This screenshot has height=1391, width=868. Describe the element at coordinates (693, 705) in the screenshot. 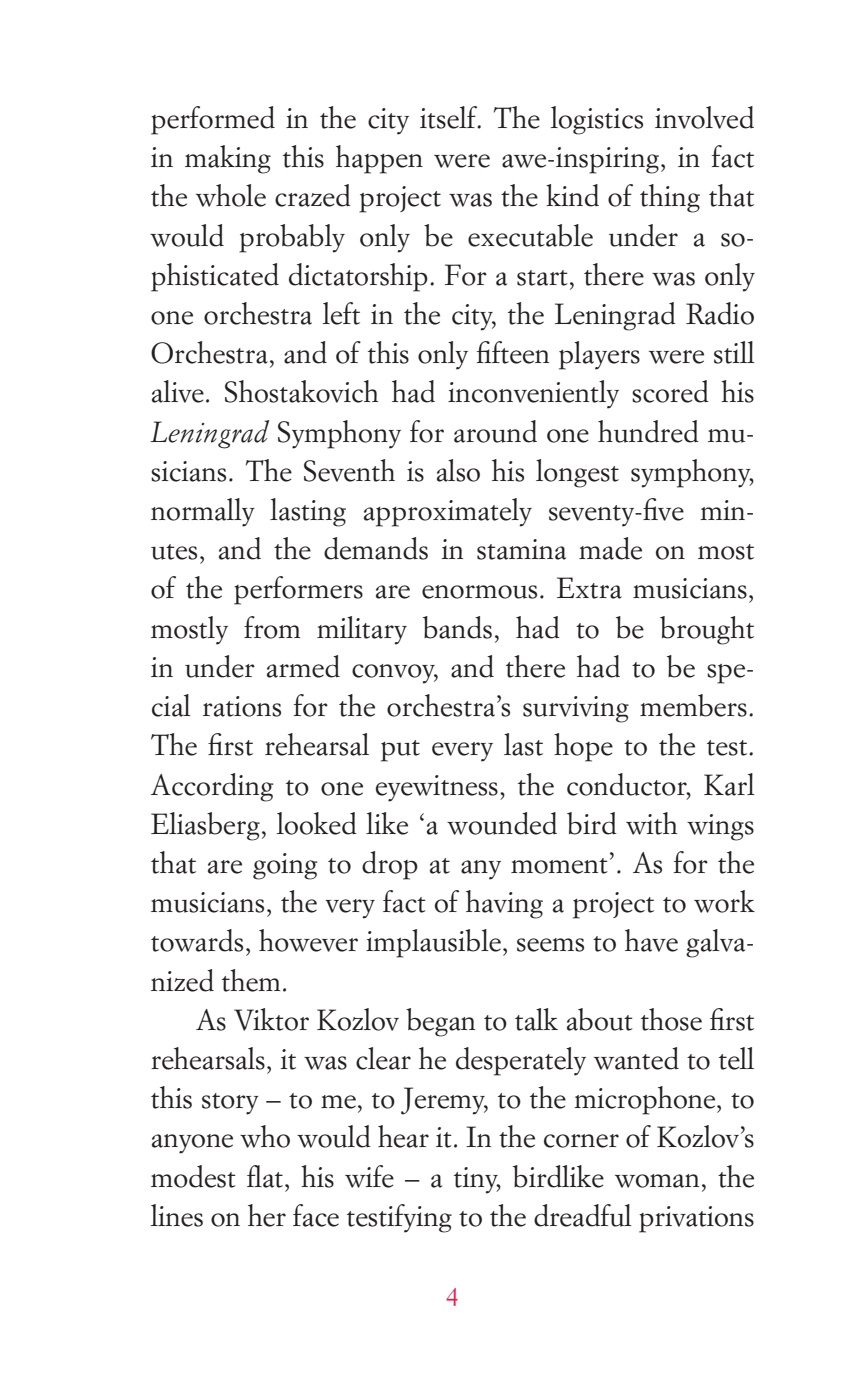

I see `members` at that location.
